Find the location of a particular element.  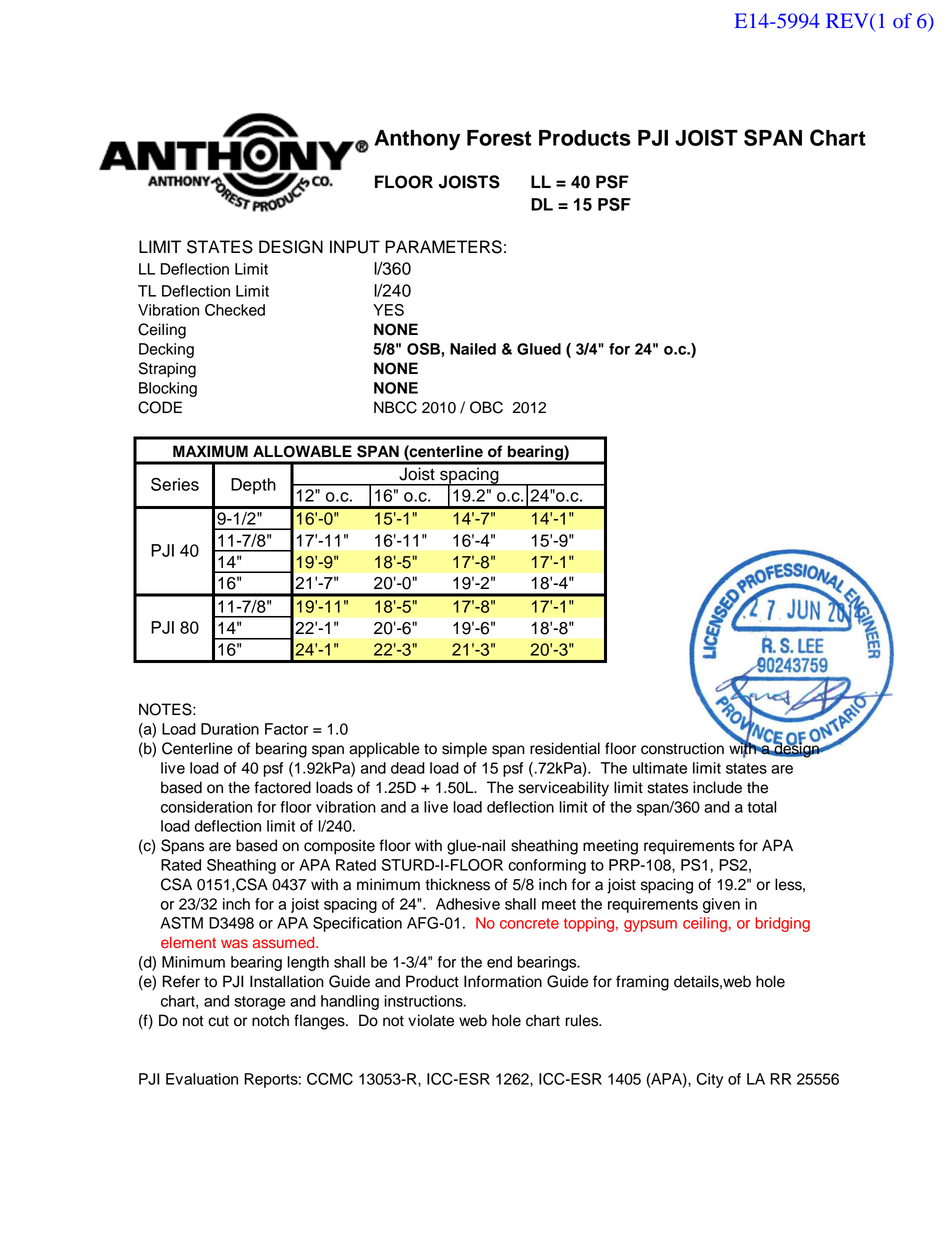

cut is located at coordinates (218, 1021).
